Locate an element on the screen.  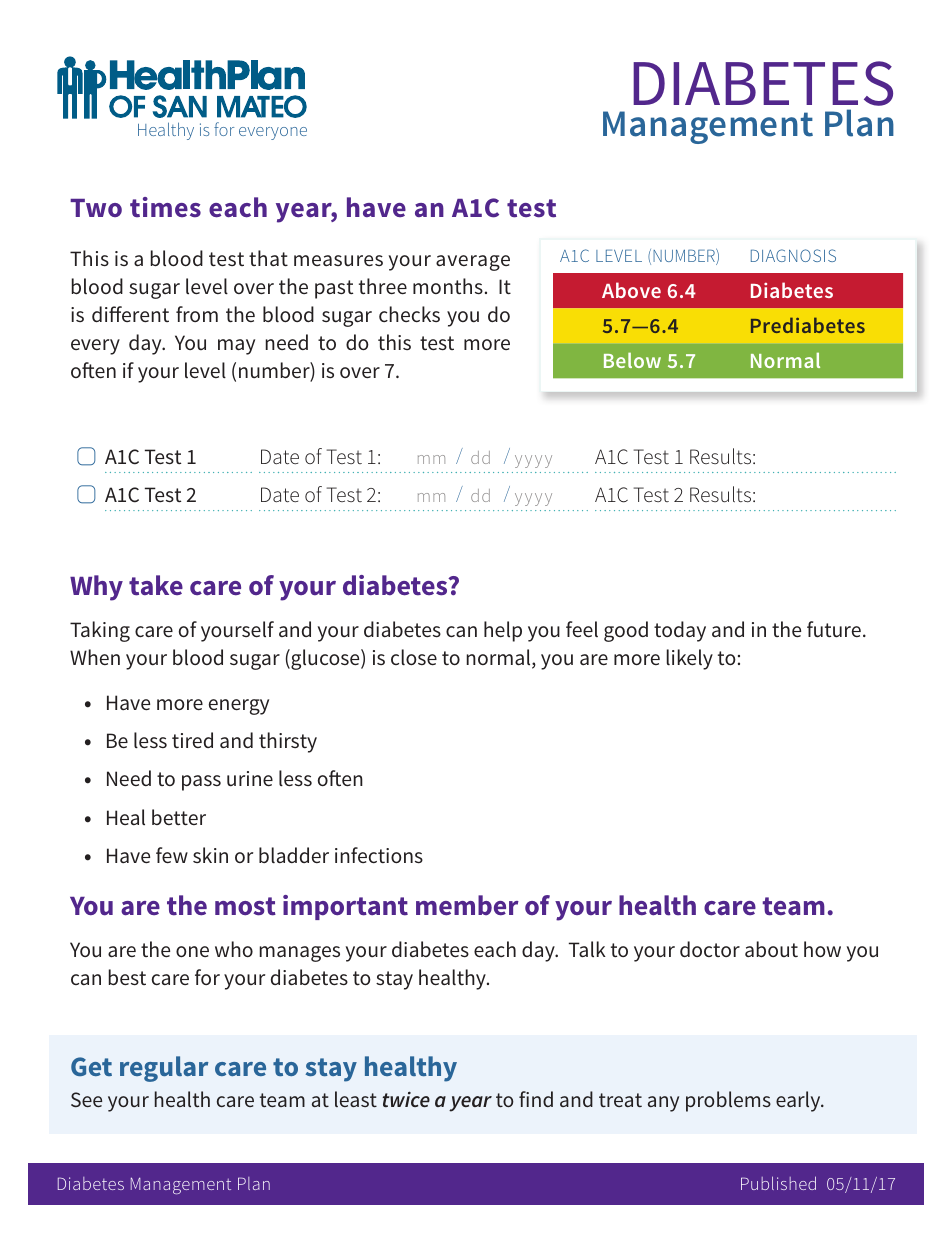
Below is located at coordinates (632, 360).
